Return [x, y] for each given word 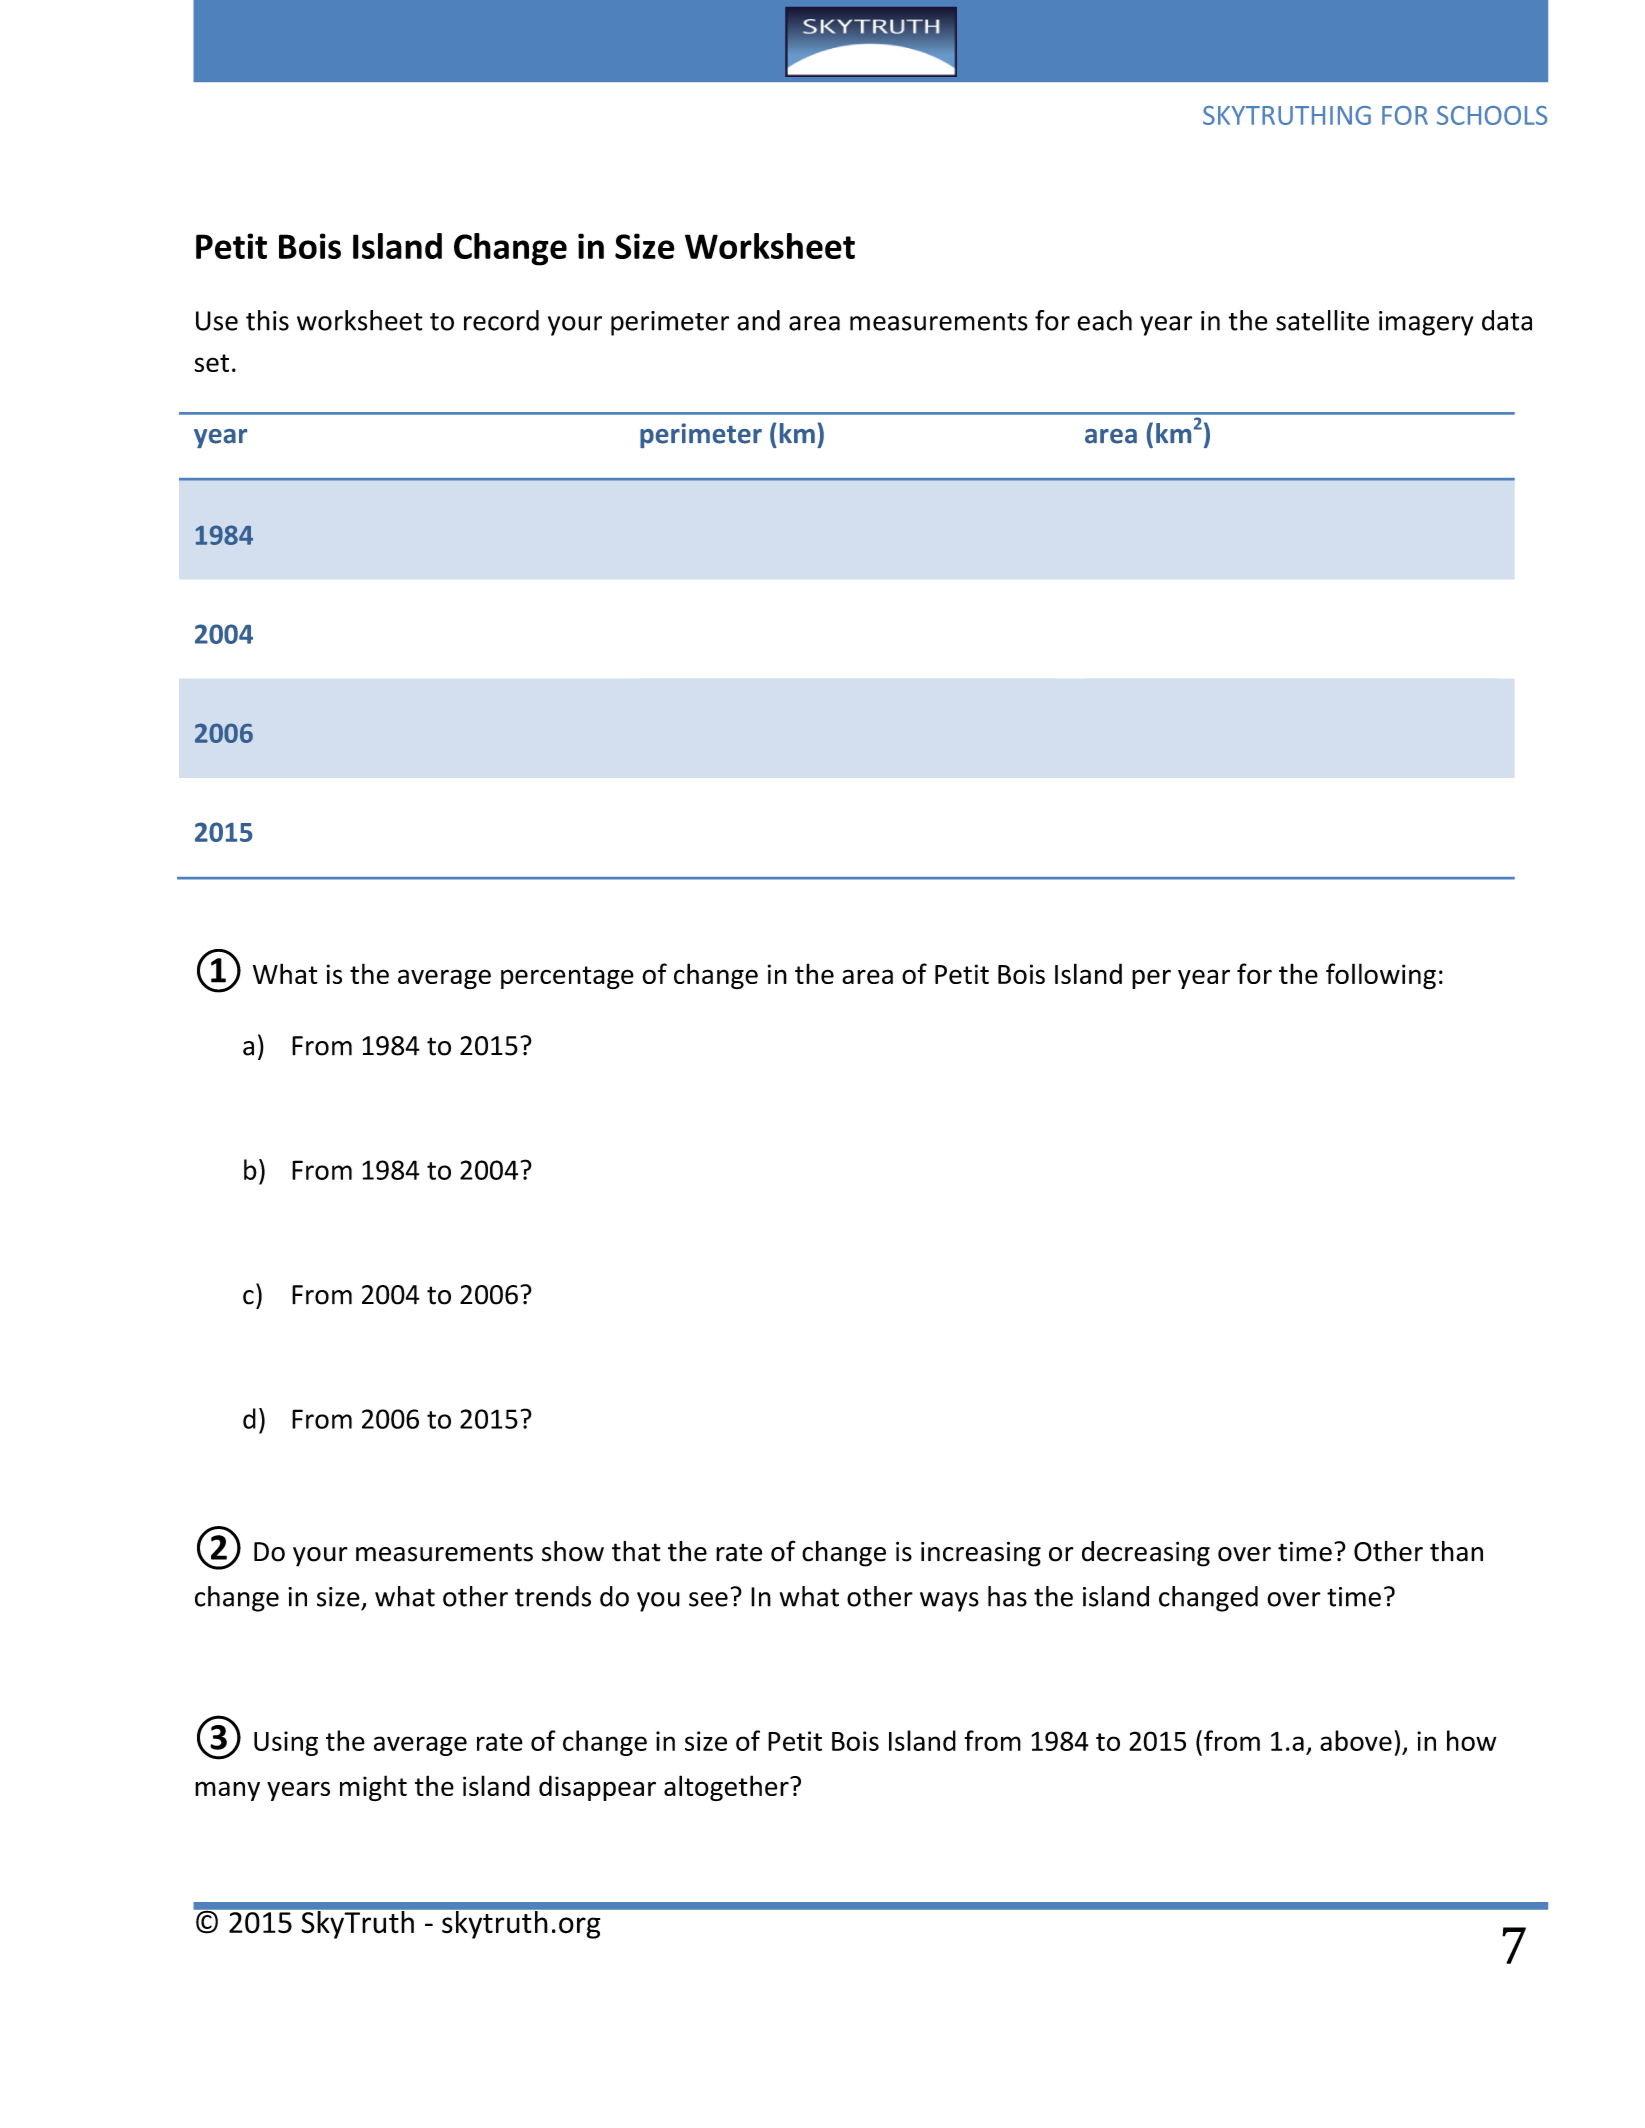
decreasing [1146, 1554]
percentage [567, 977]
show [573, 1551]
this [267, 320]
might [373, 1788]
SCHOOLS [1492, 115]
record [501, 320]
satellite [1322, 320]
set [212, 363]
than [1456, 1551]
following [1381, 976]
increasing [981, 1554]
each [1104, 320]
